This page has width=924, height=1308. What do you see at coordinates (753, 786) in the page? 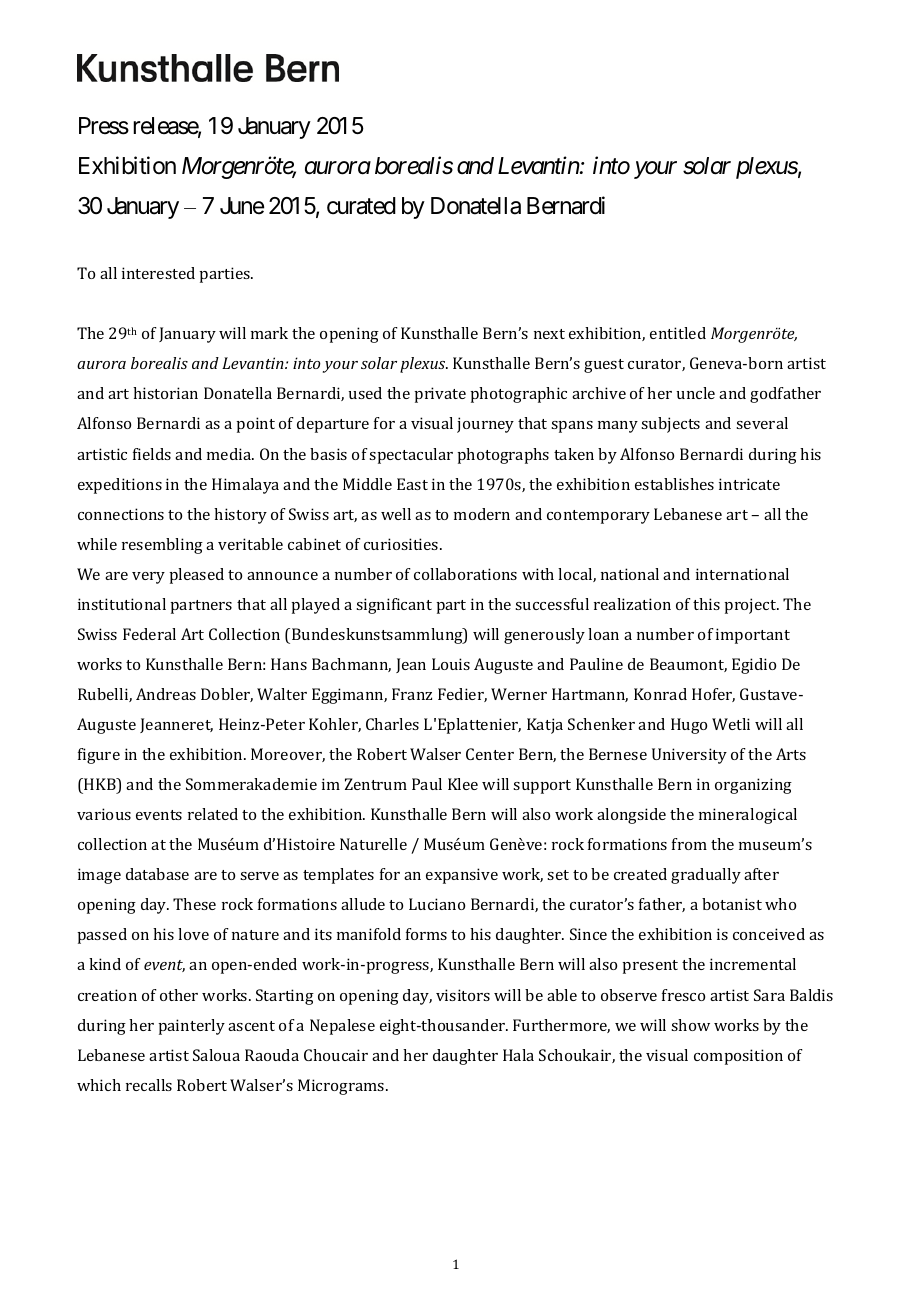
I see `organizing` at bounding box center [753, 786].
